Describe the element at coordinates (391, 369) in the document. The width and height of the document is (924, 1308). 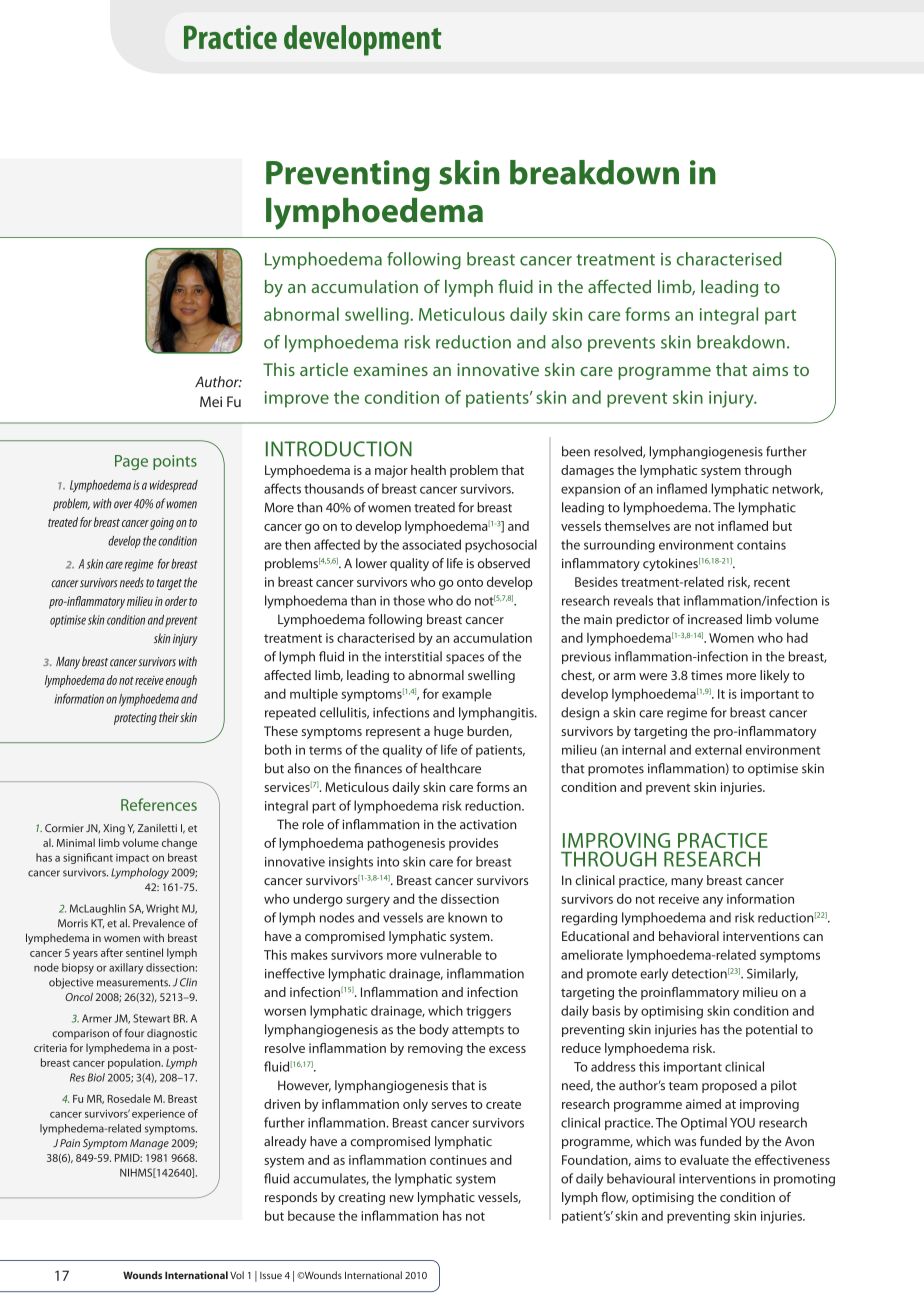
I see `examines` at that location.
